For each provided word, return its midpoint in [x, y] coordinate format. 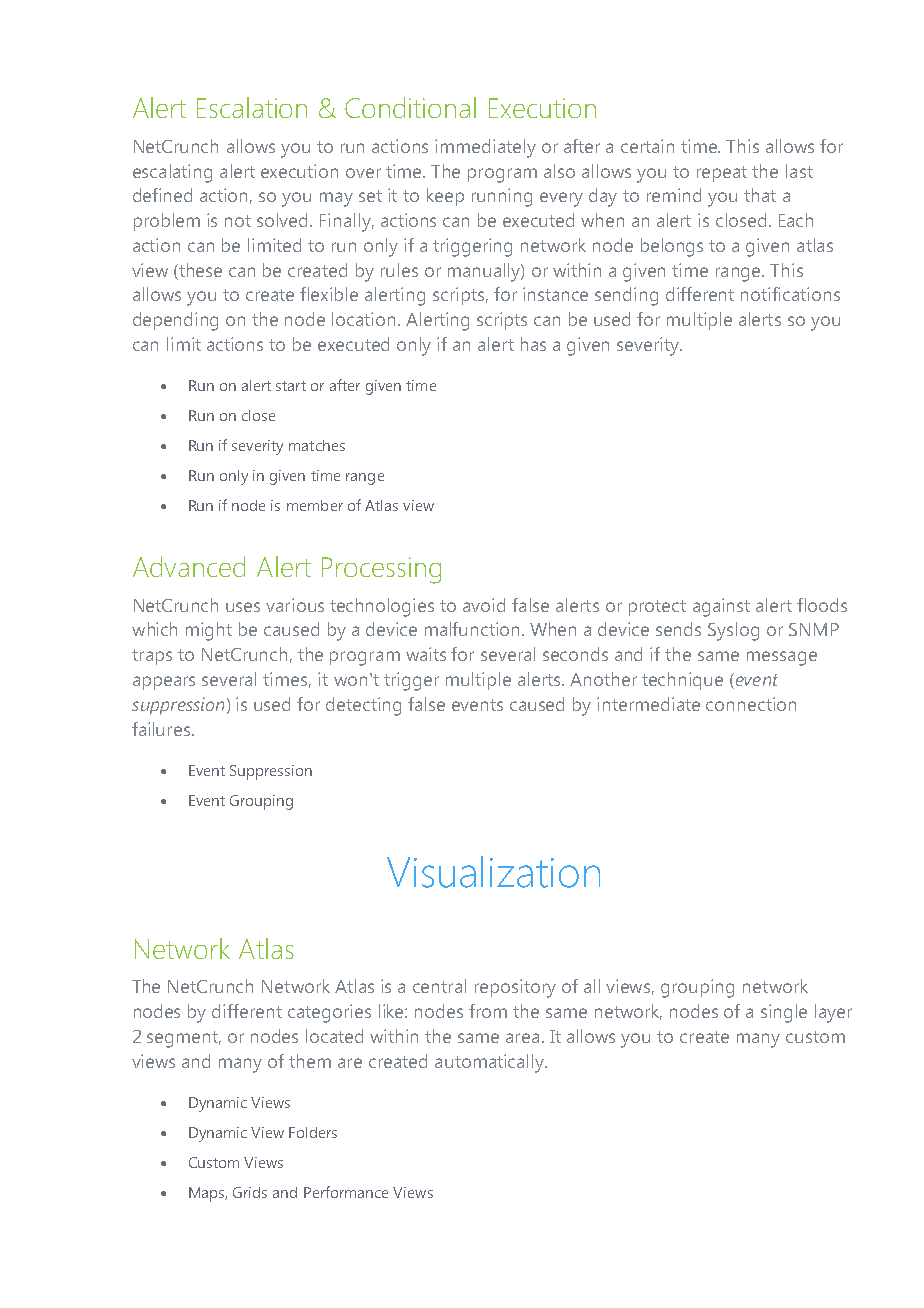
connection [751, 704]
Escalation [252, 107]
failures [162, 729]
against [721, 607]
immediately [485, 148]
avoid [484, 605]
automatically [491, 1063]
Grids [250, 1192]
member [315, 505]
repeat [722, 174]
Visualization [493, 872]
